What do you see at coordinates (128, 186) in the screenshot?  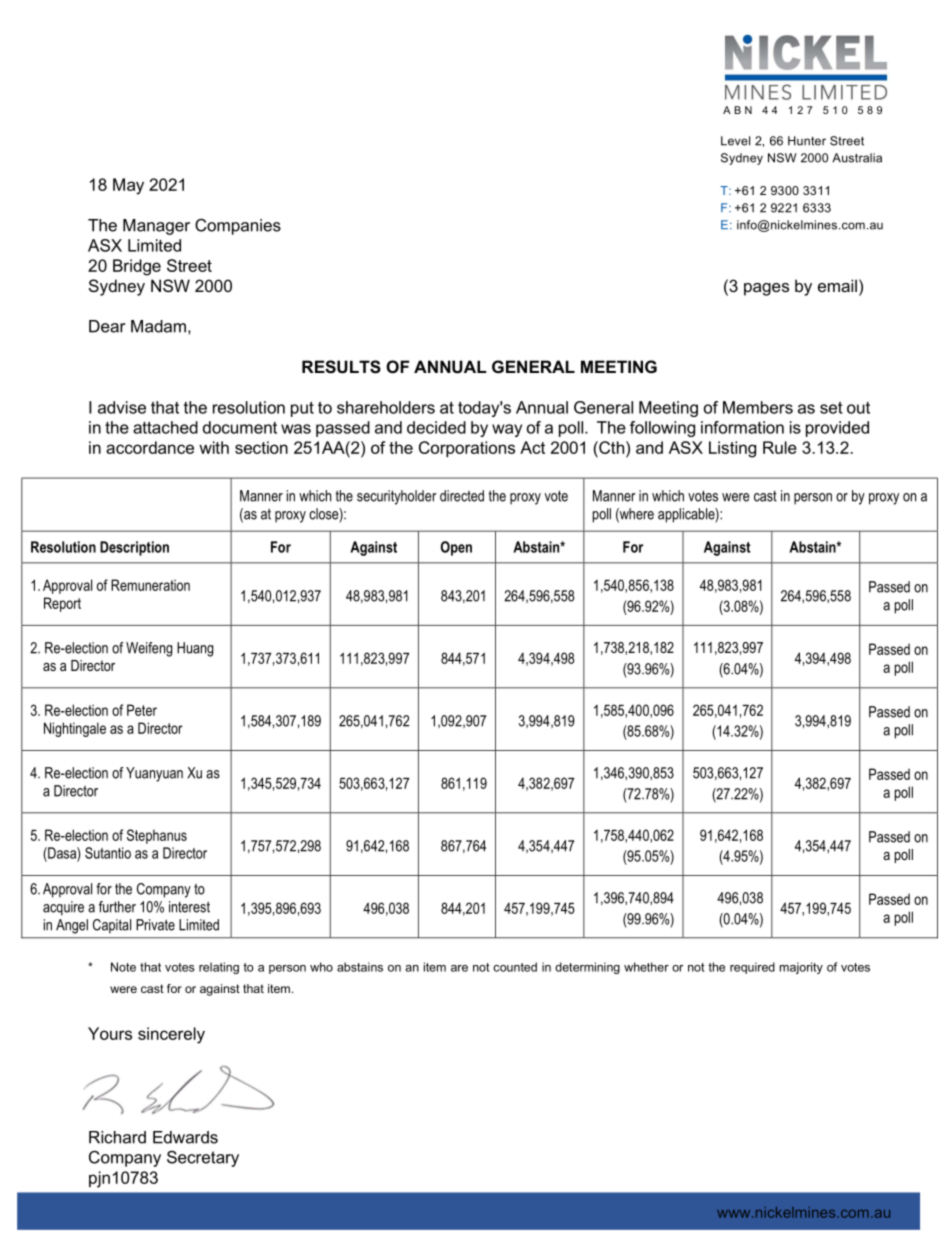 I see `May` at bounding box center [128, 186].
